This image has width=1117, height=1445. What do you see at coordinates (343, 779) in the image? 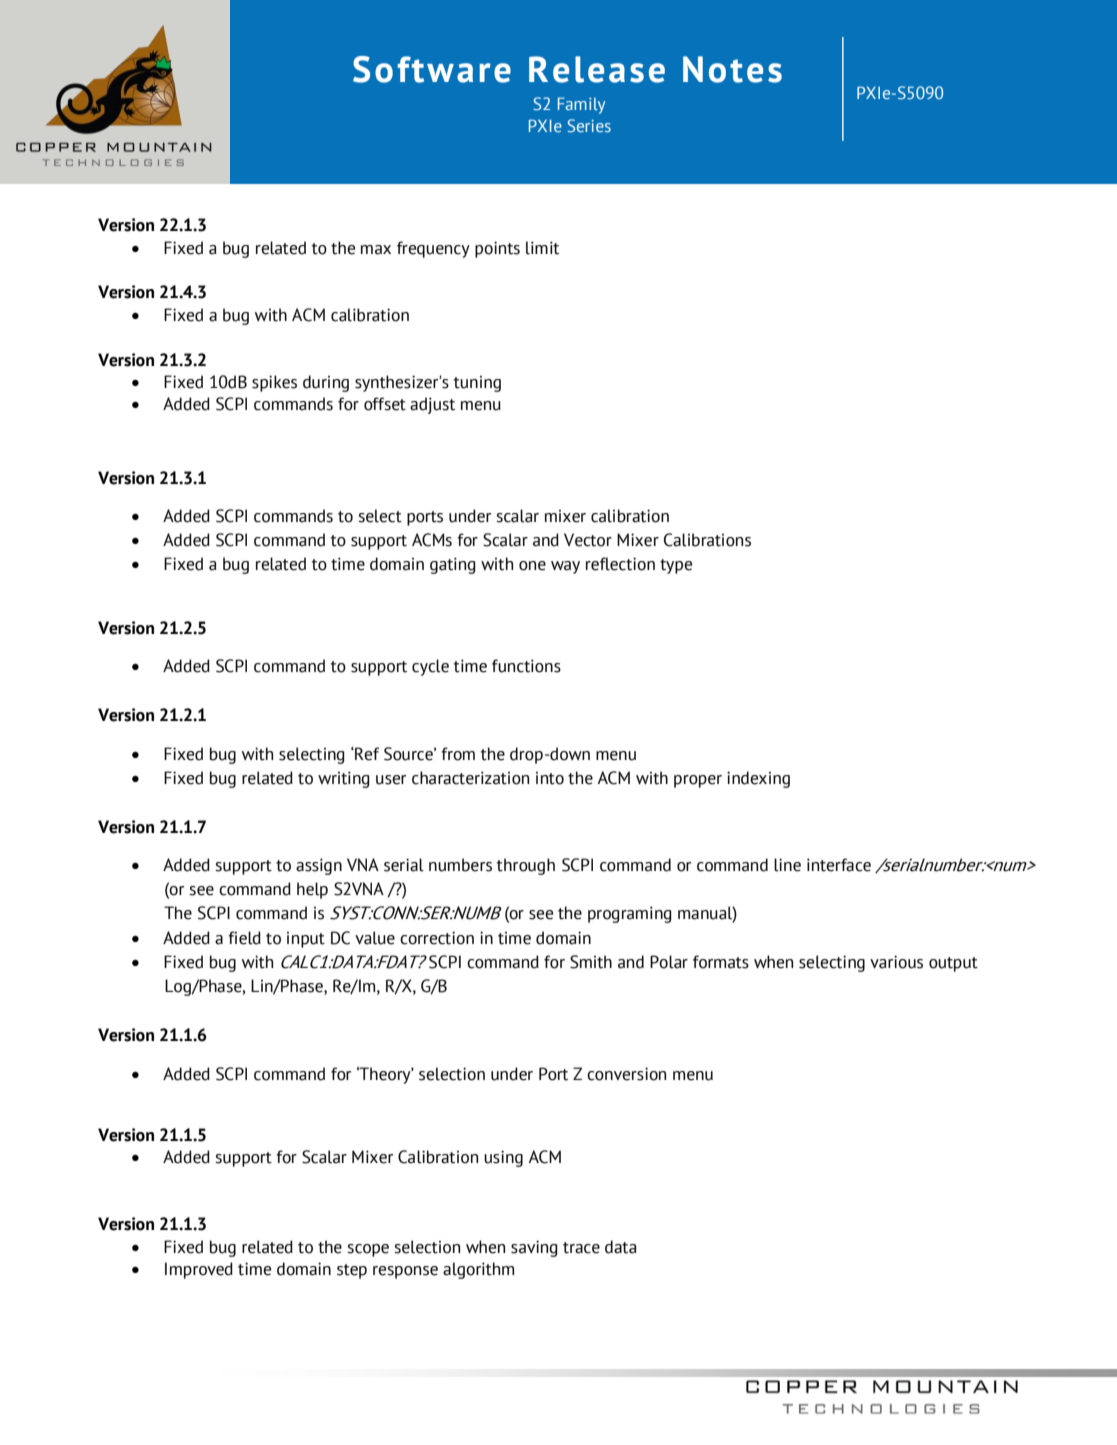
I see `writing` at bounding box center [343, 779].
